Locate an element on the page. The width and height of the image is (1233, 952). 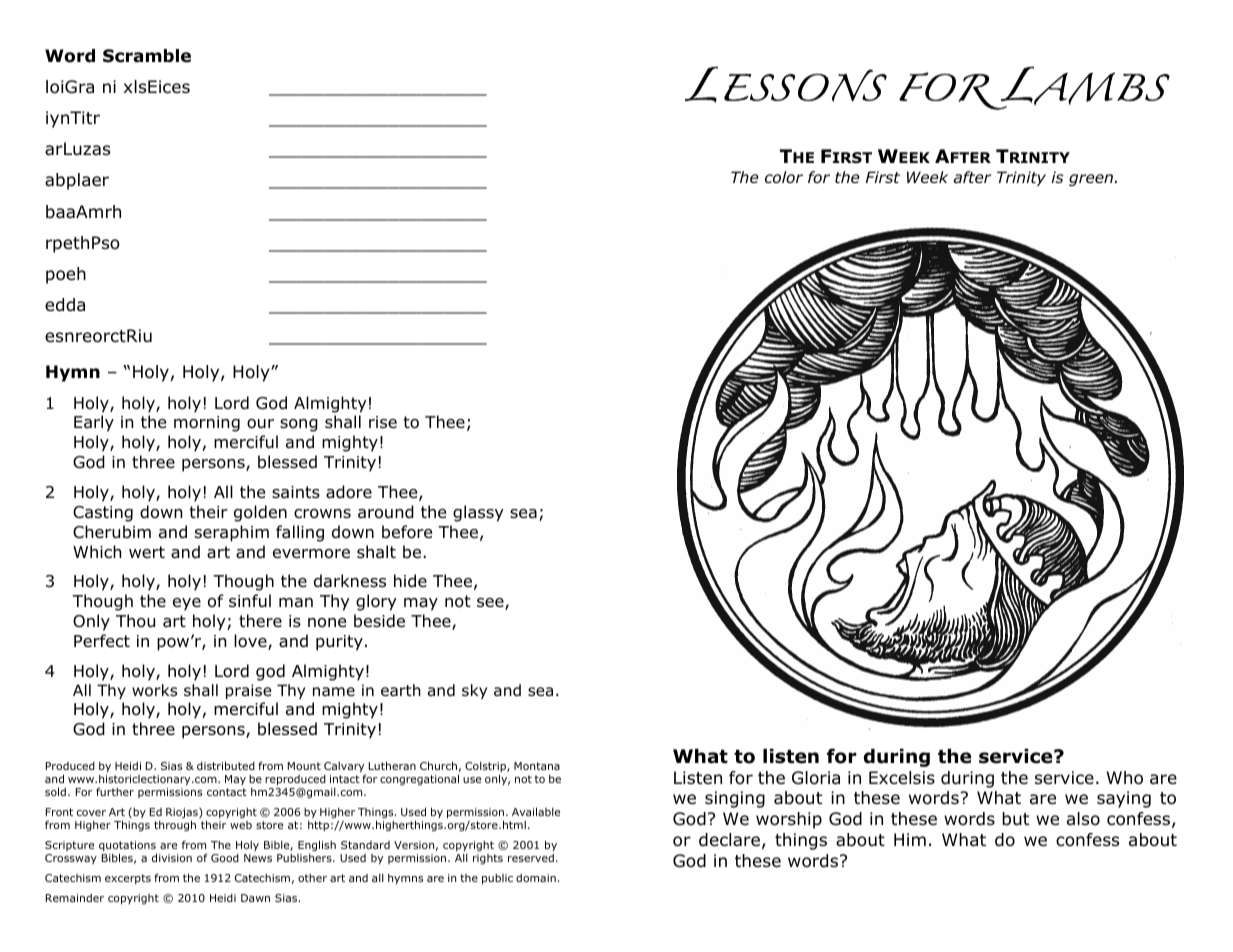
around is located at coordinates (386, 512).
